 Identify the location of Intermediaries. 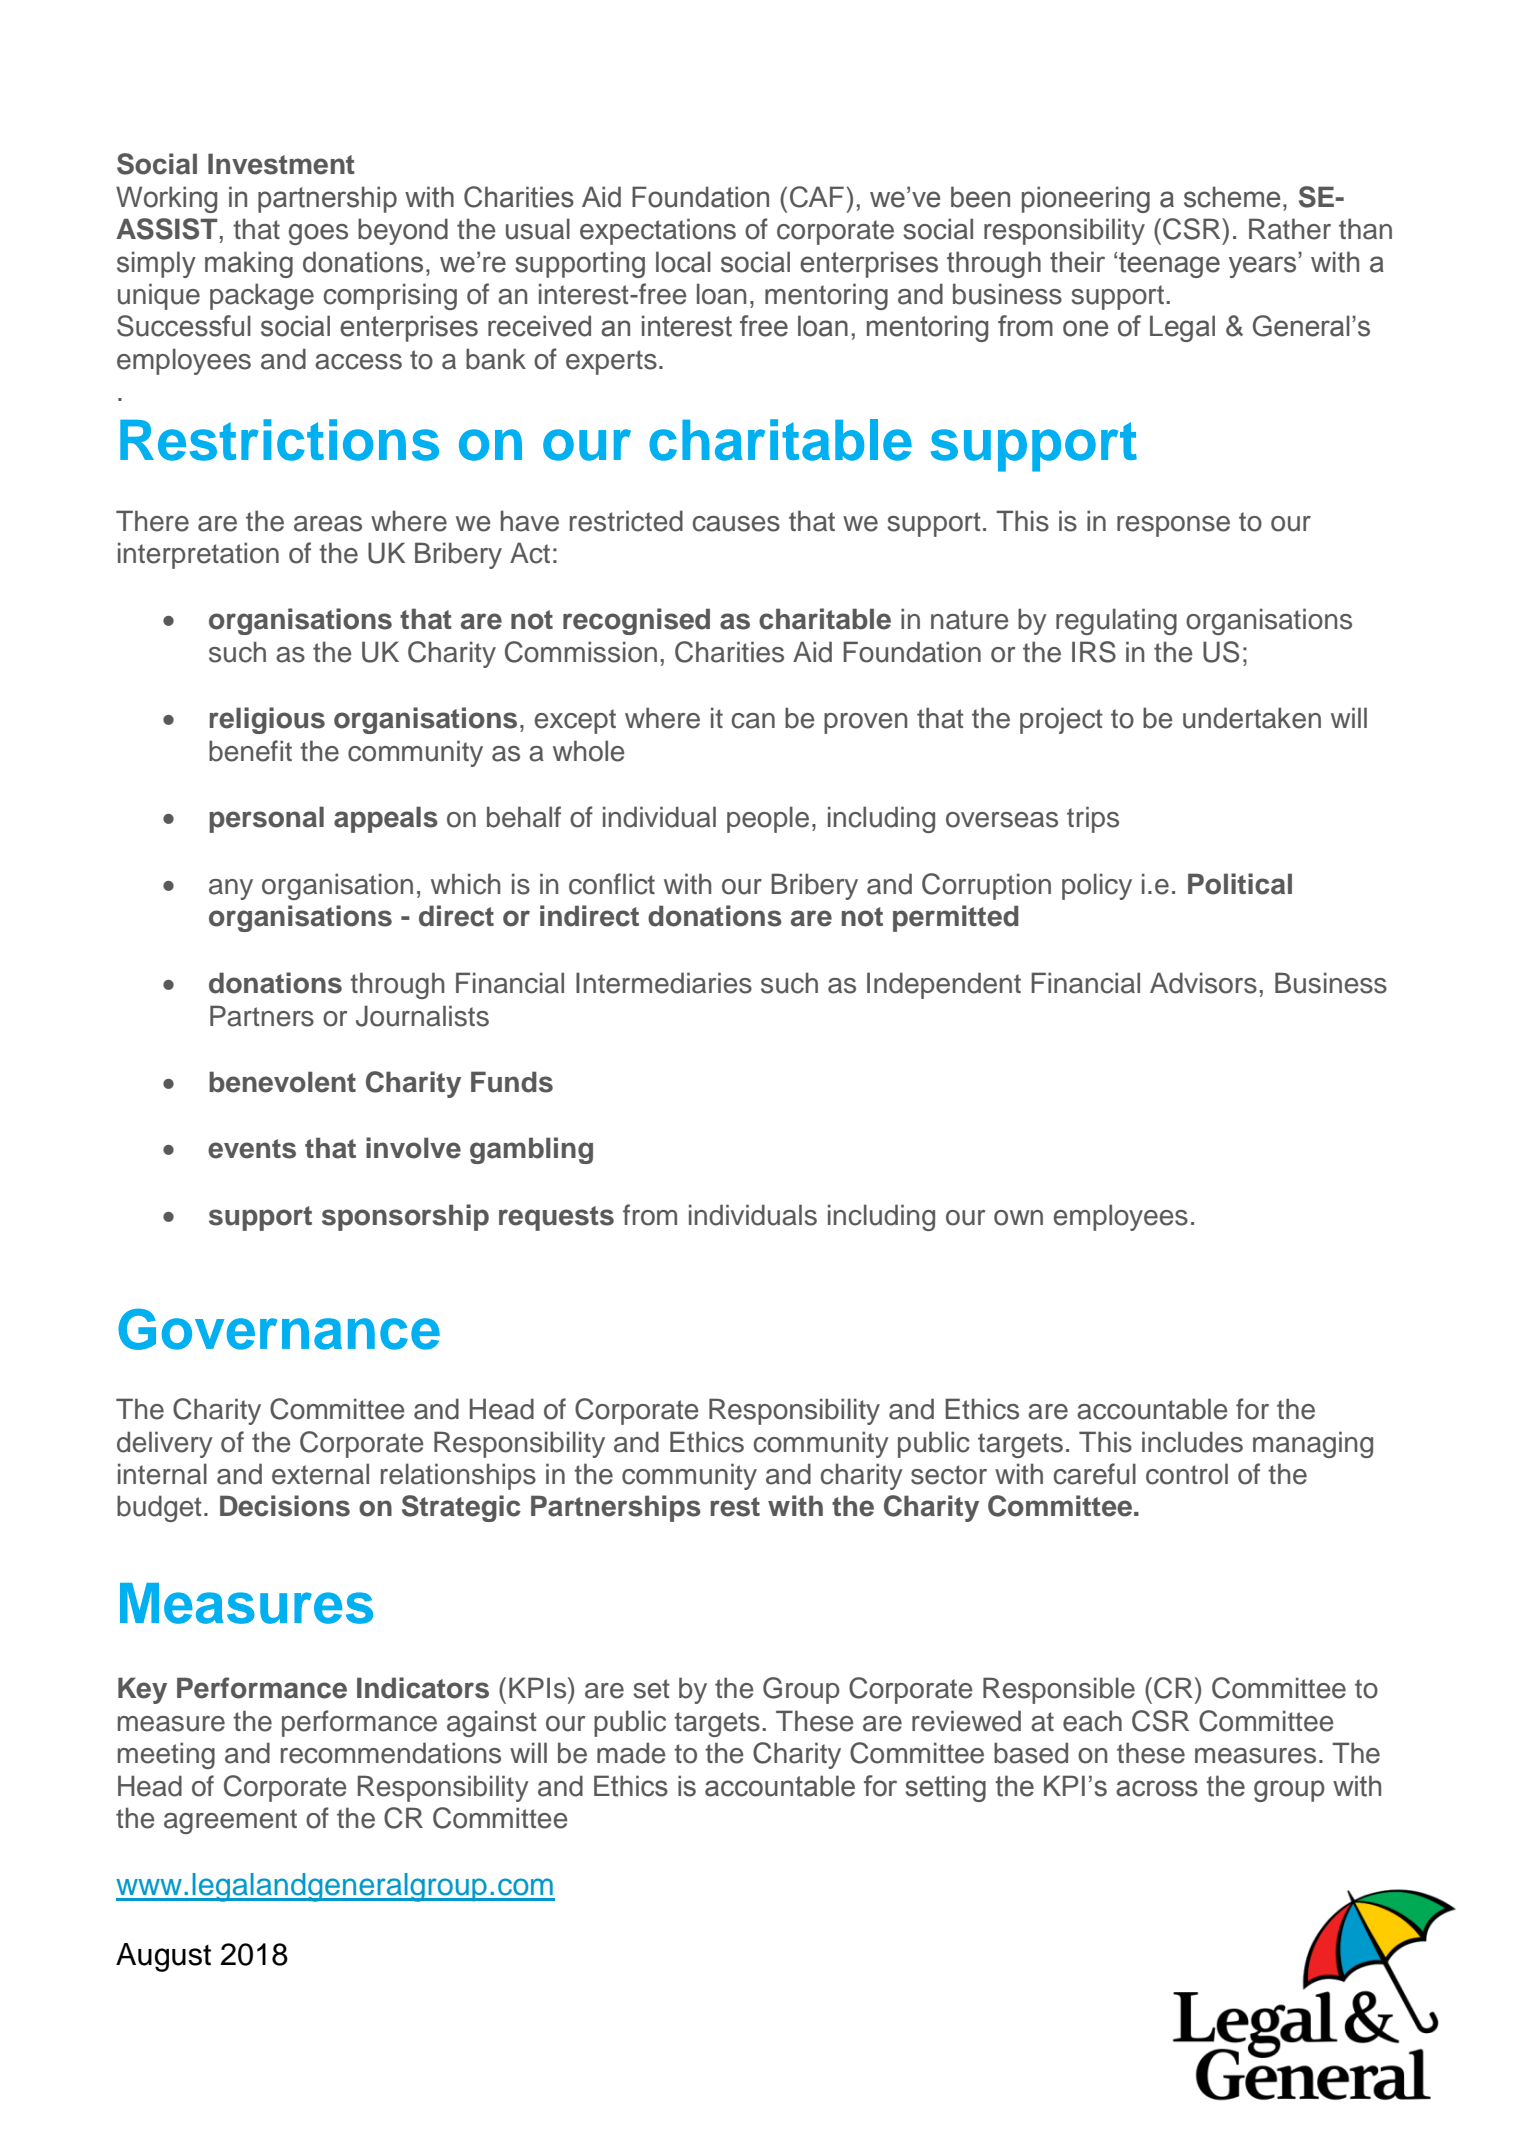
(664, 983).
